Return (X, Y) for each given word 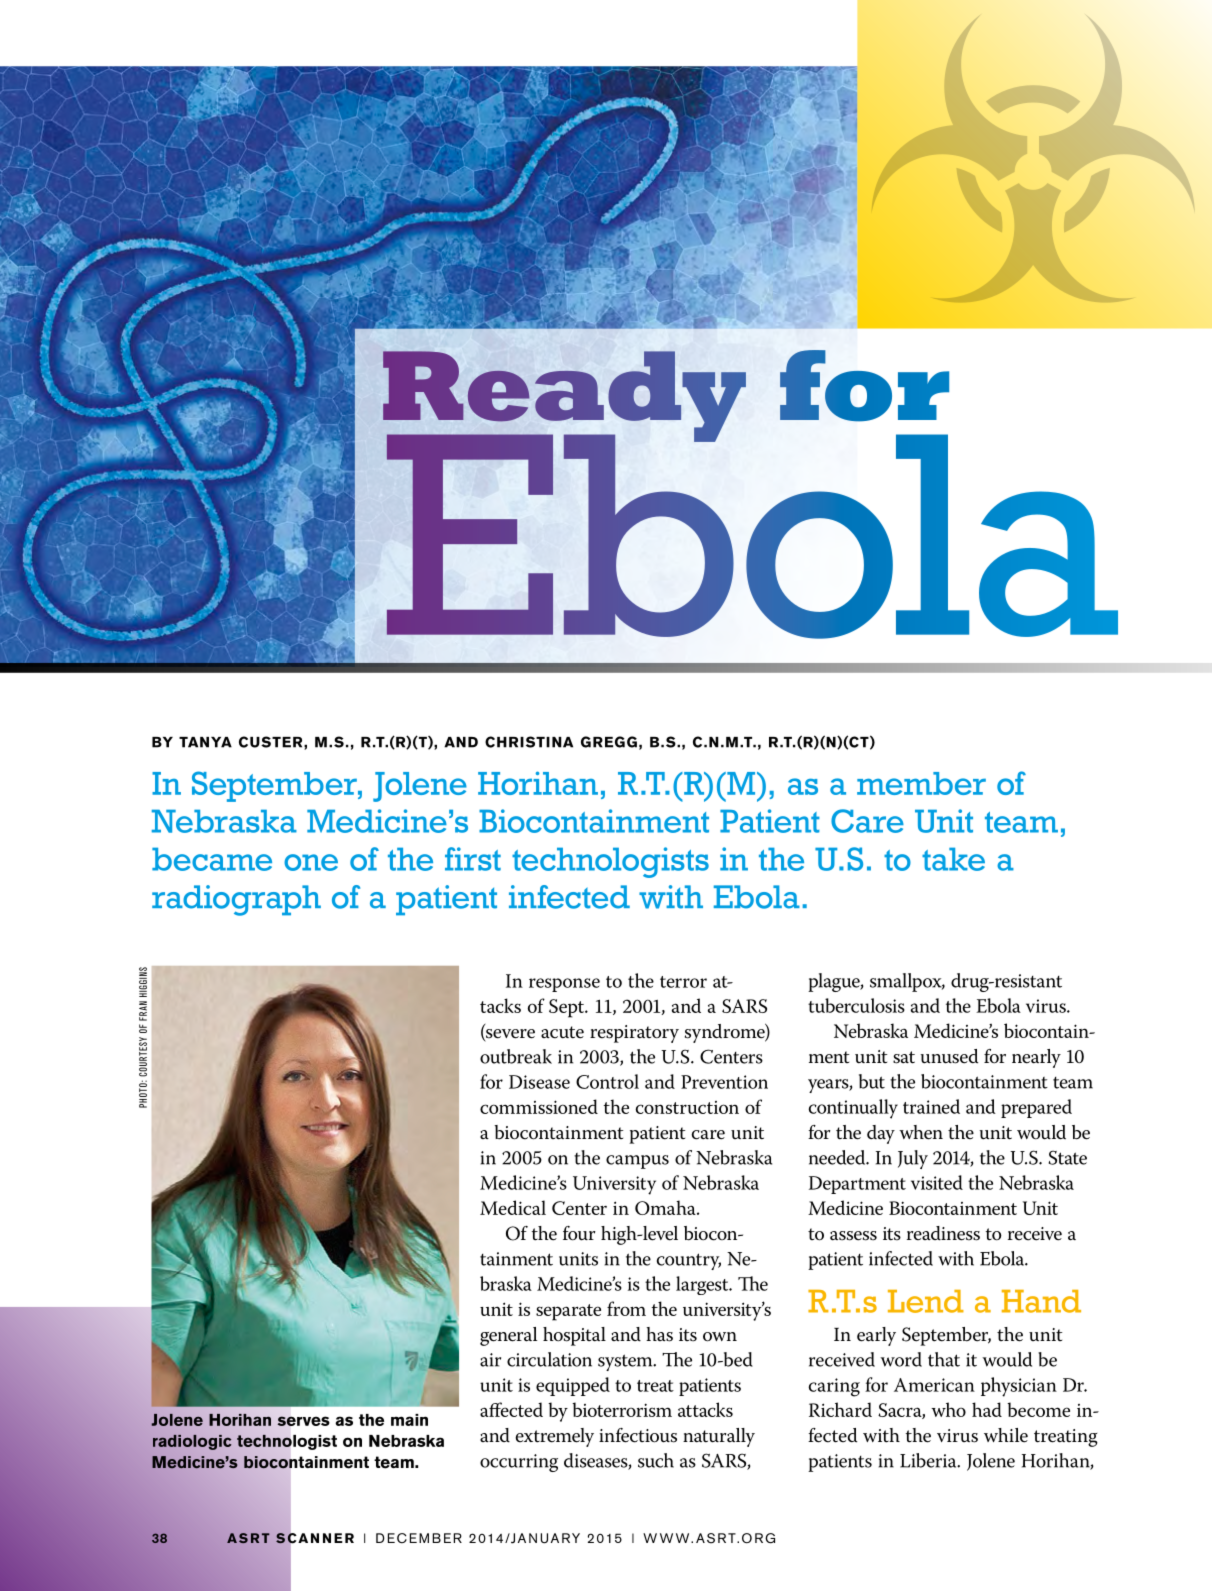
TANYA (205, 742)
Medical (513, 1207)
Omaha (666, 1207)
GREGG (609, 742)
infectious (638, 1435)
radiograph (236, 900)
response (564, 985)
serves (303, 1421)
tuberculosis (856, 1005)
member (921, 783)
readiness (943, 1233)
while (1006, 1435)
